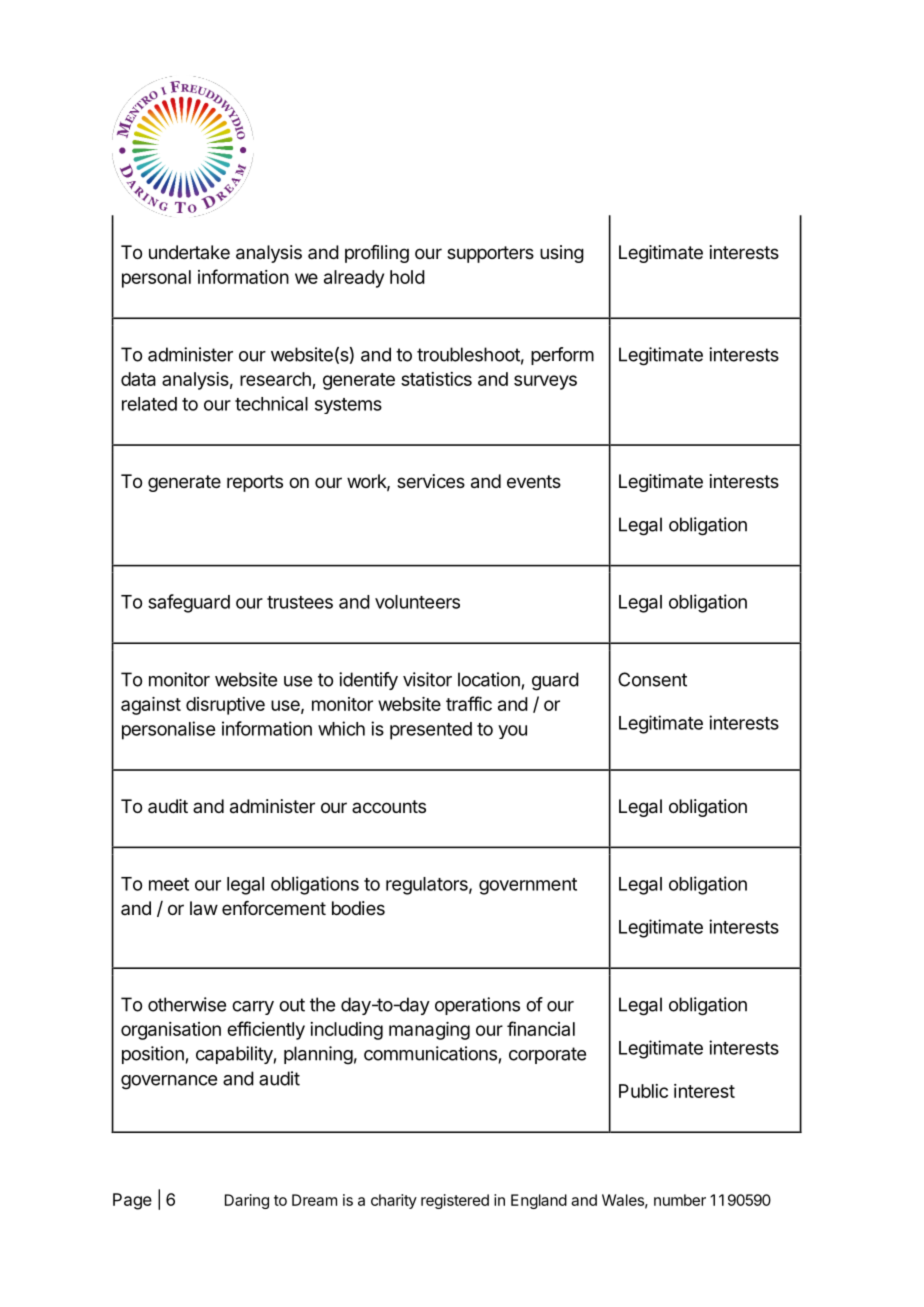 This page has height=1307, width=924. I want to click on undertake, so click(189, 252).
